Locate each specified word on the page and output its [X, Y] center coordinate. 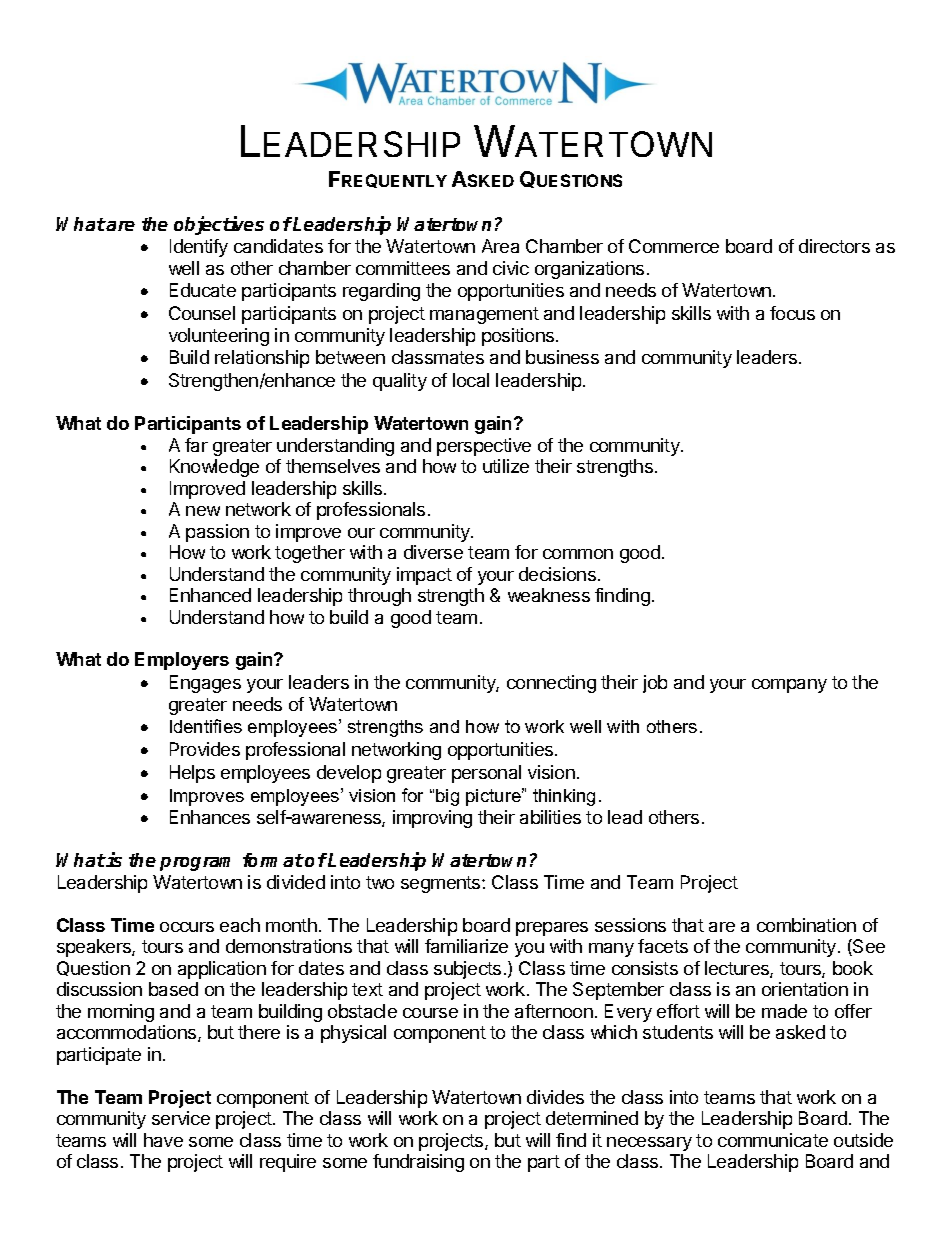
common [578, 554]
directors [834, 246]
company [789, 686]
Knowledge [214, 468]
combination [806, 925]
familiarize [466, 946]
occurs [187, 927]
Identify [199, 248]
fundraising [418, 1163]
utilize [506, 466]
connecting [551, 684]
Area [500, 246]
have [163, 1140]
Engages [205, 684]
